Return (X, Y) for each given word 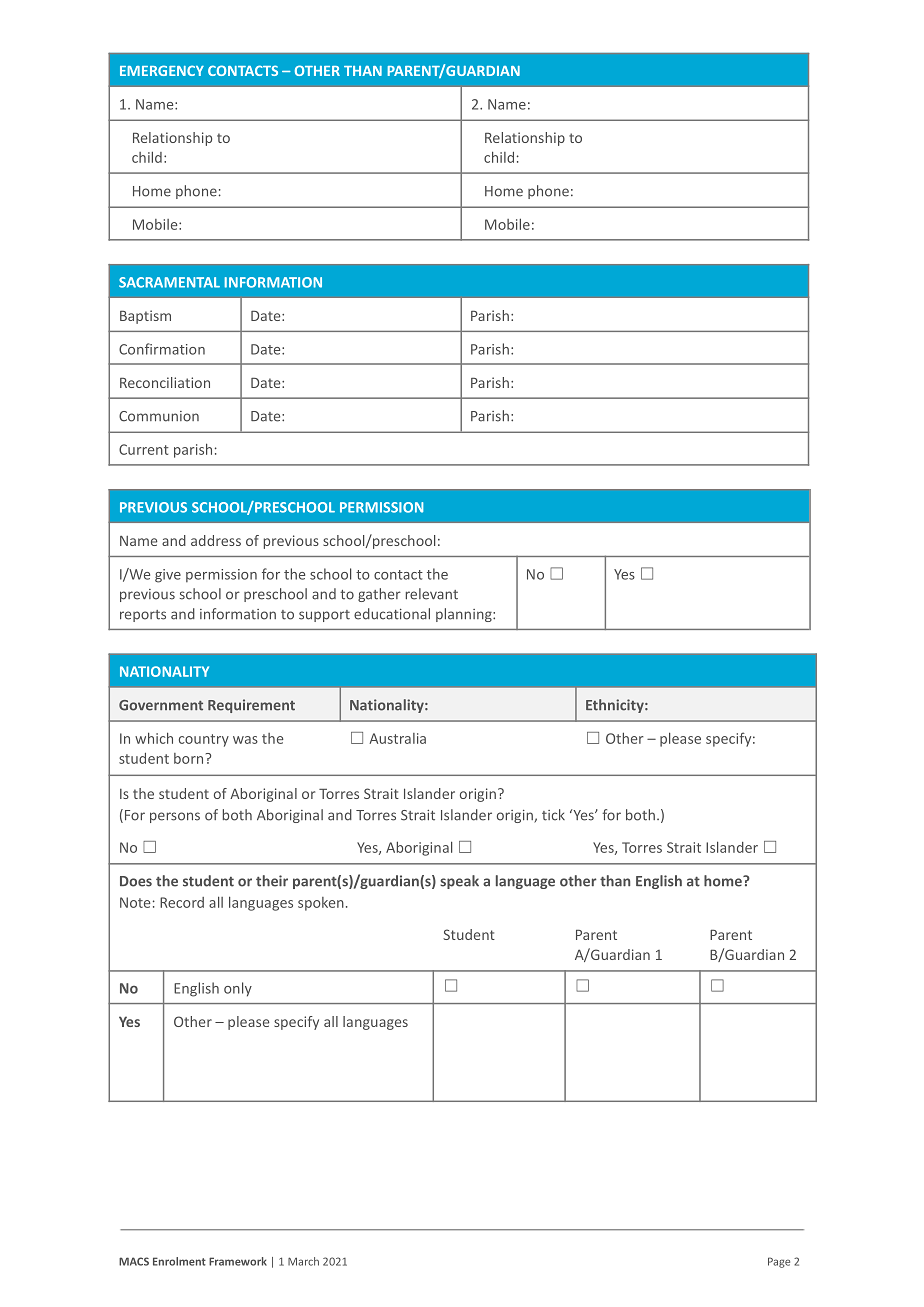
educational (392, 614)
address (216, 540)
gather (379, 595)
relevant (432, 594)
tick (553, 815)
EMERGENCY (162, 70)
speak (459, 882)
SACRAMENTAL (169, 282)
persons (175, 817)
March (303, 1261)
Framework (238, 1261)
